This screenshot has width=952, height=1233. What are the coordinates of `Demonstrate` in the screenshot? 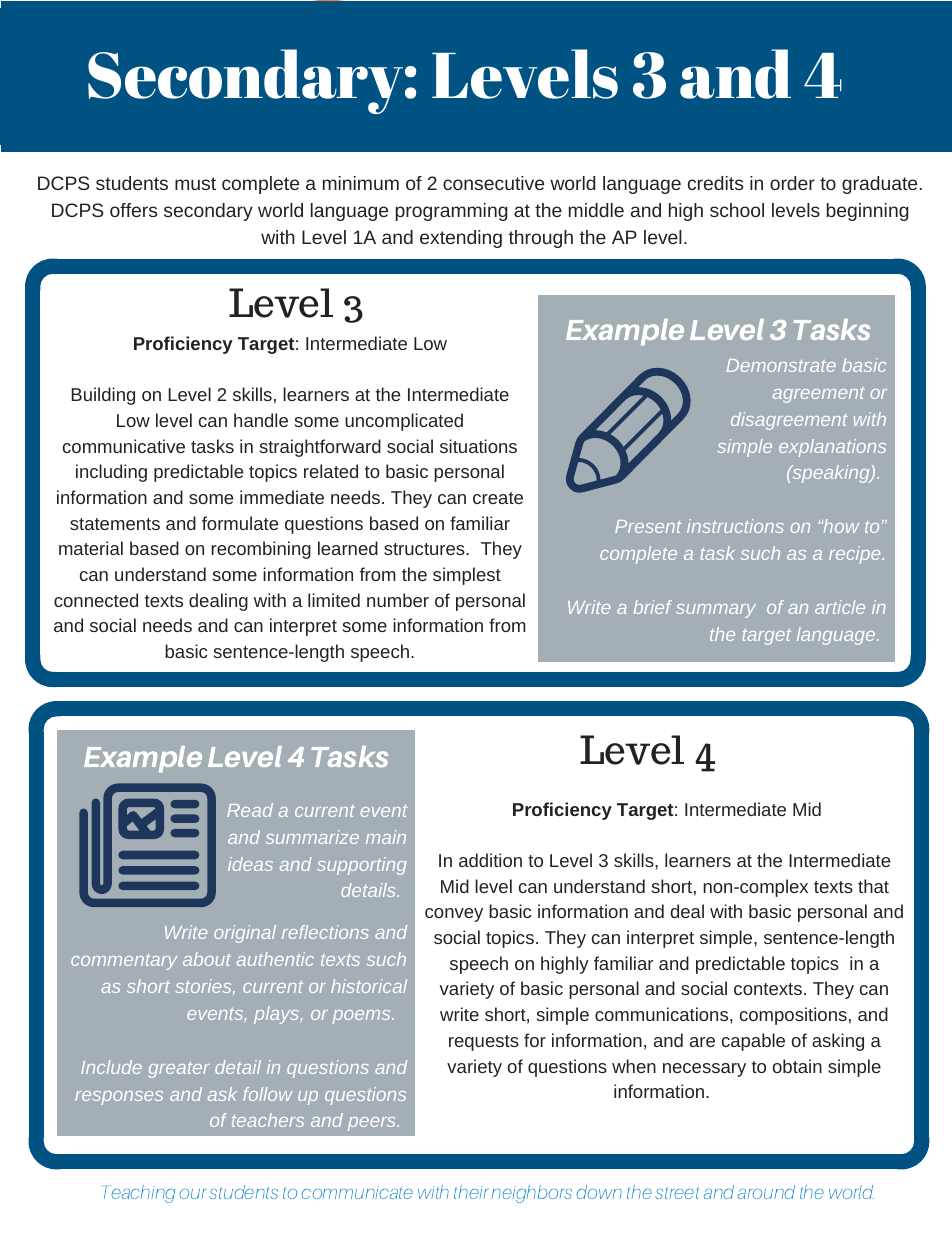 It's located at (781, 365).
